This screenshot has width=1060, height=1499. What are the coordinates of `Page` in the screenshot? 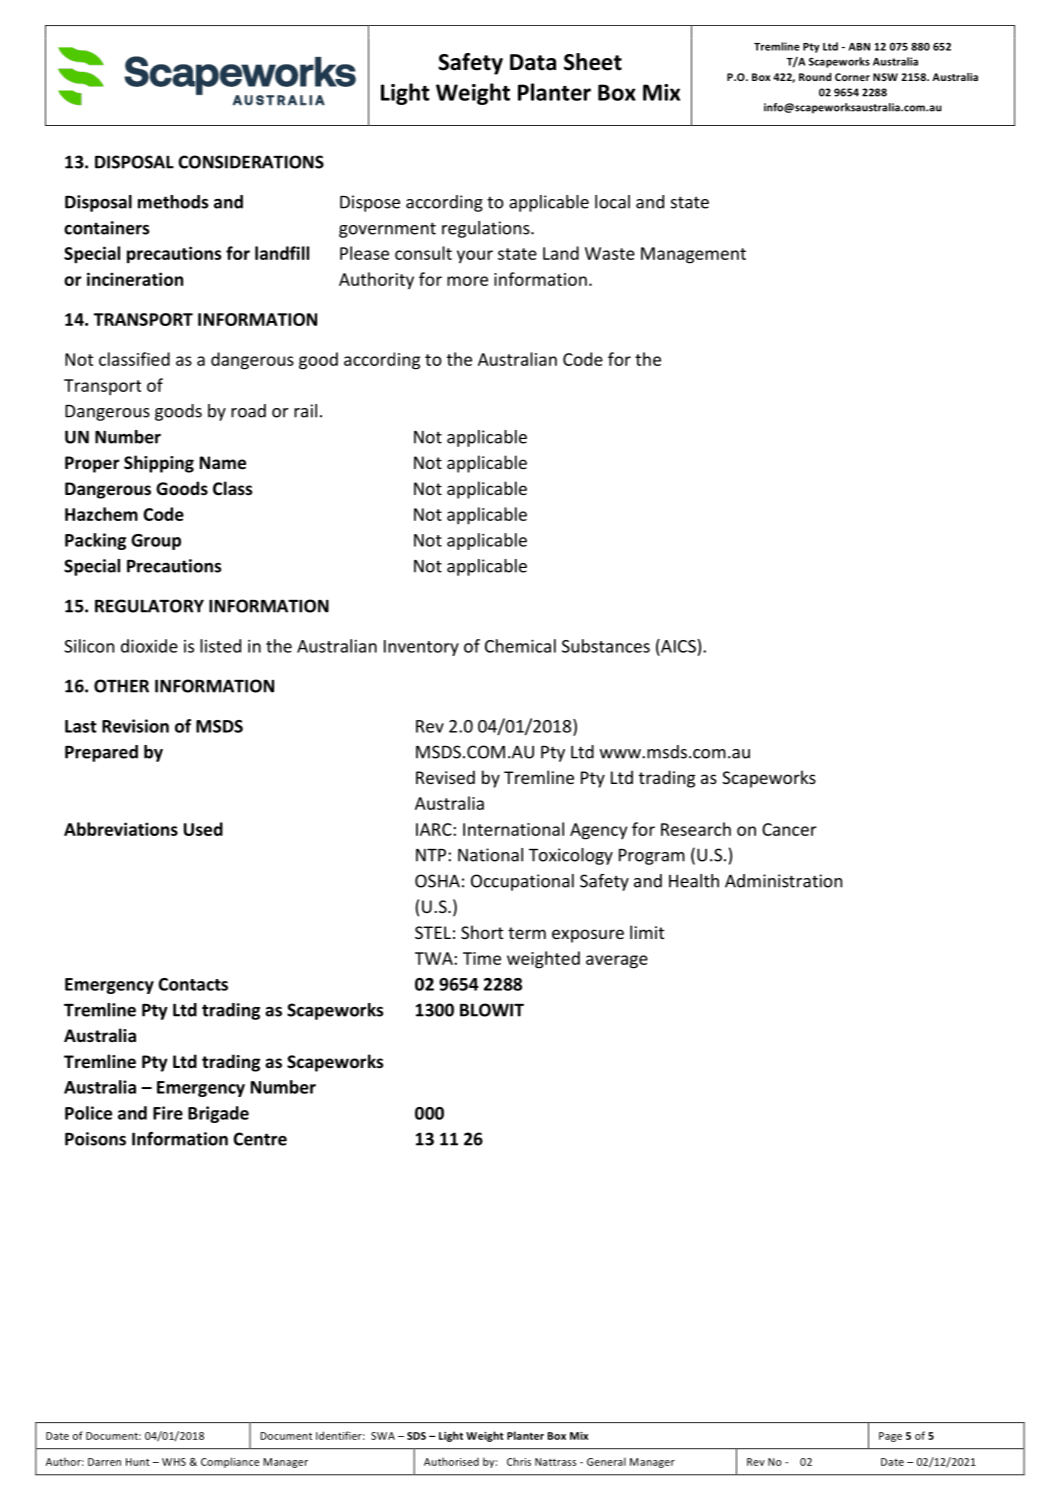 It's located at (890, 1437).
